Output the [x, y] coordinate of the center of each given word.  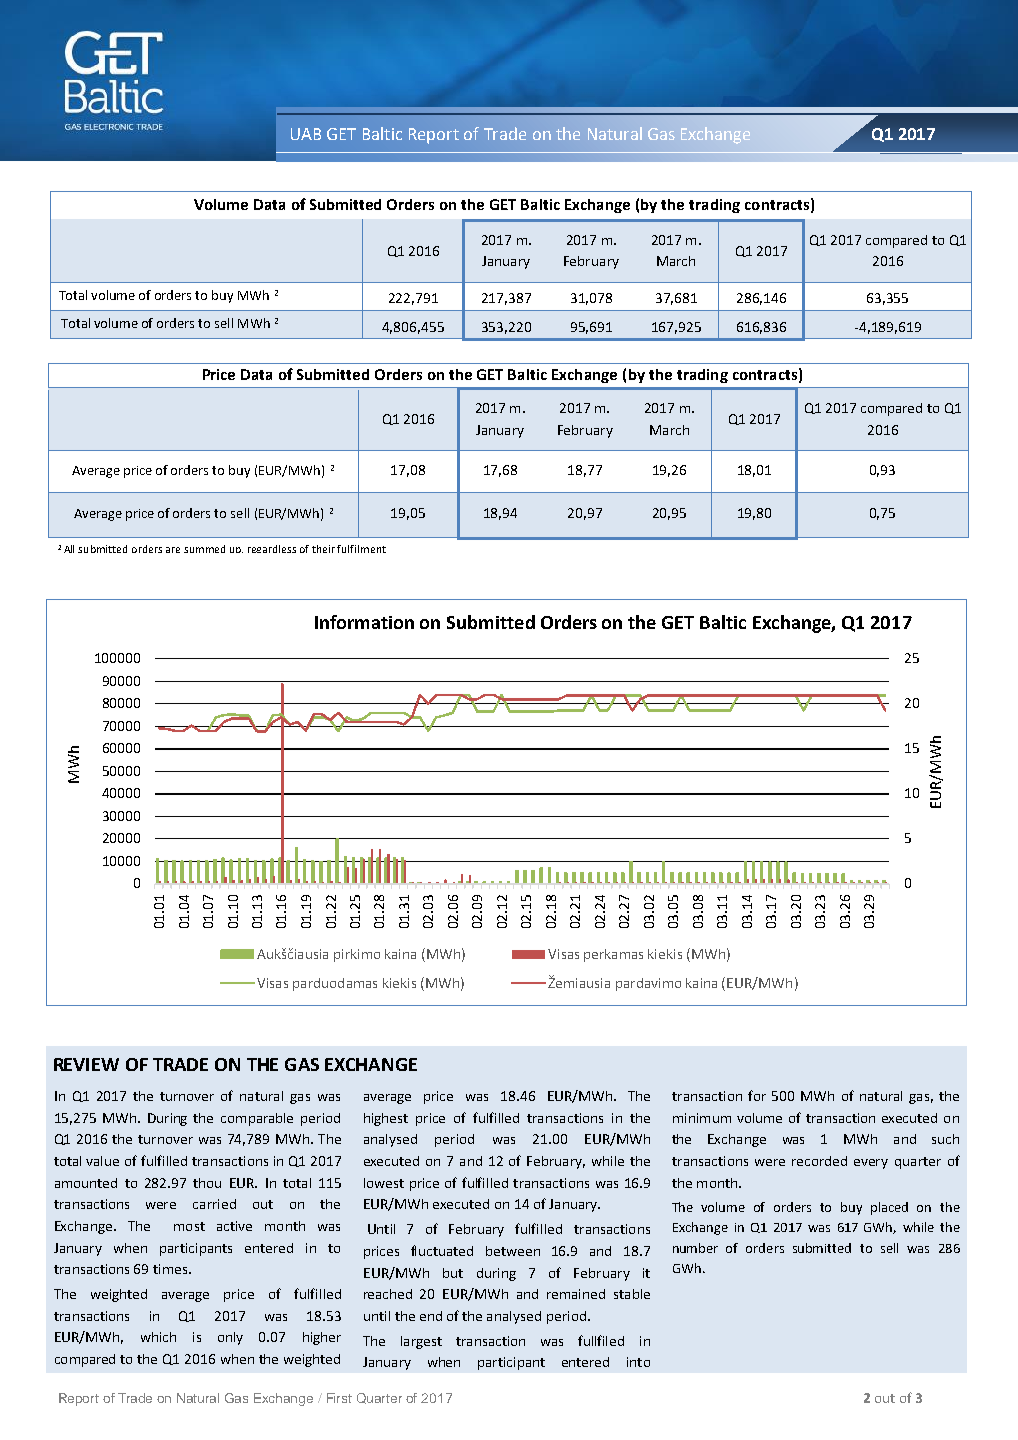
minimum [702, 1118]
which [158, 1337]
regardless [272, 549]
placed [889, 1208]
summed [204, 549]
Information [364, 622]
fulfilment [361, 549]
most [189, 1226]
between [513, 1251]
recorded [819, 1161]
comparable [257, 1119]
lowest [384, 1183]
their [325, 549]
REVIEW [86, 1064]
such [945, 1139]
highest [386, 1119]
